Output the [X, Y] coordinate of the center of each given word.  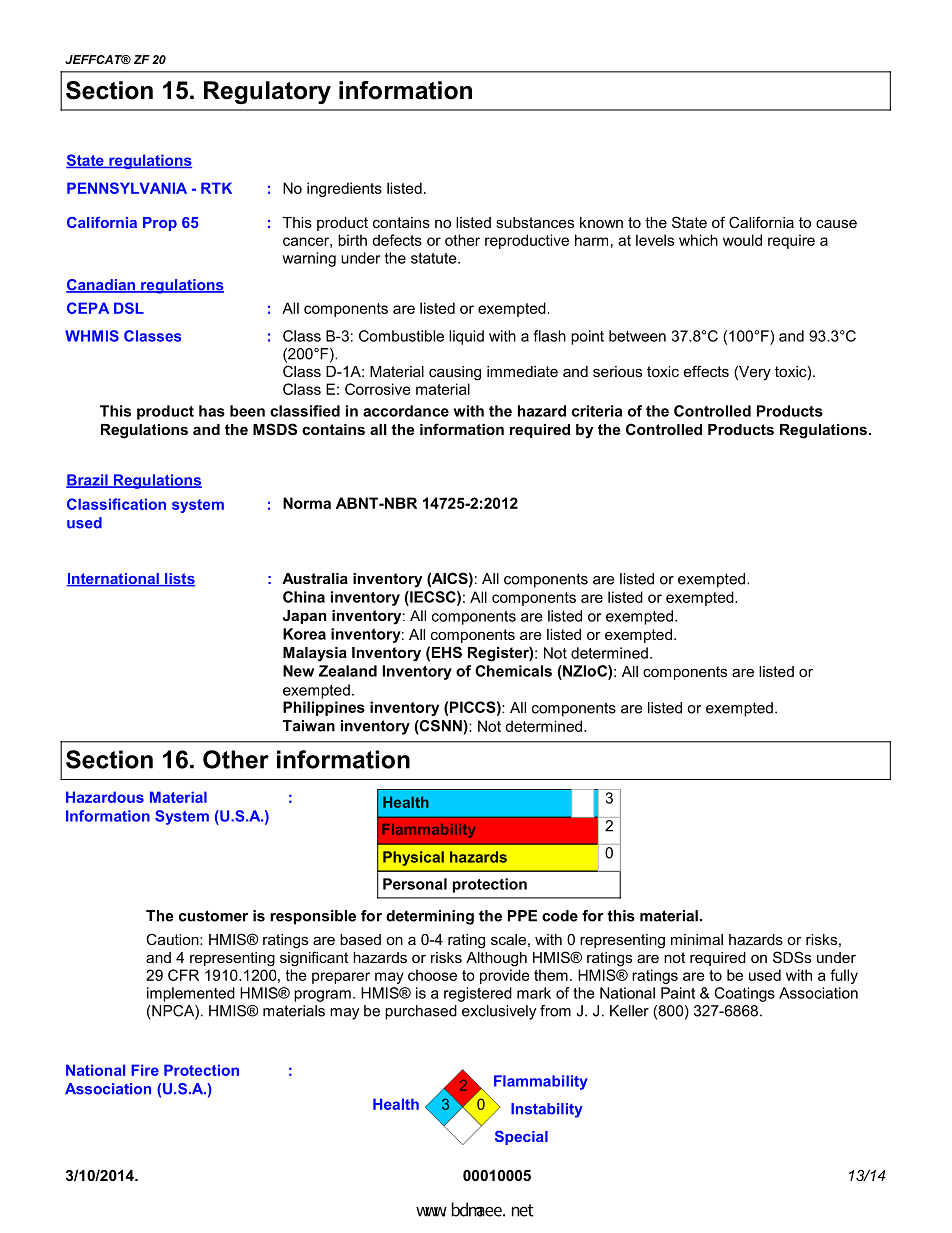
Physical [413, 858]
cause [836, 223]
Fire [145, 1070]
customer [213, 916]
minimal [697, 939]
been [247, 411]
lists [179, 580]
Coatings [744, 994]
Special [521, 1138]
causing [455, 373]
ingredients [344, 189]
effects [706, 371]
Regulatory [267, 92]
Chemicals [513, 671]
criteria [597, 411]
